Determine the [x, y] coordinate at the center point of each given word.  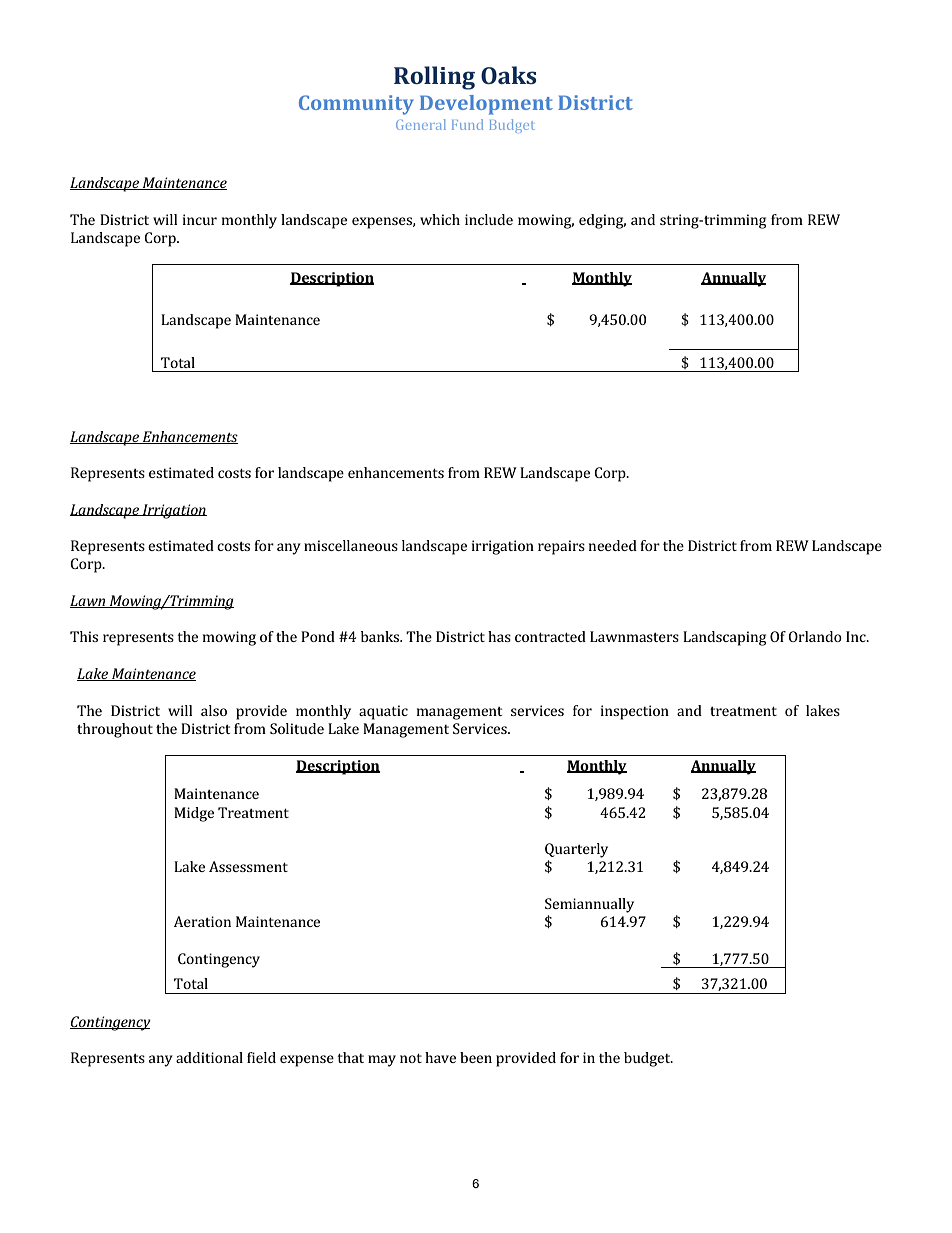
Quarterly [576, 850]
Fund [467, 124]
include [489, 219]
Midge [194, 814]
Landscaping [724, 638]
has [499, 636]
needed [613, 545]
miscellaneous [351, 545]
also [214, 710]
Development [486, 105]
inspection [635, 712]
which [440, 219]
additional [209, 1057]
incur [200, 219]
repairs [561, 547]
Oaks [508, 75]
